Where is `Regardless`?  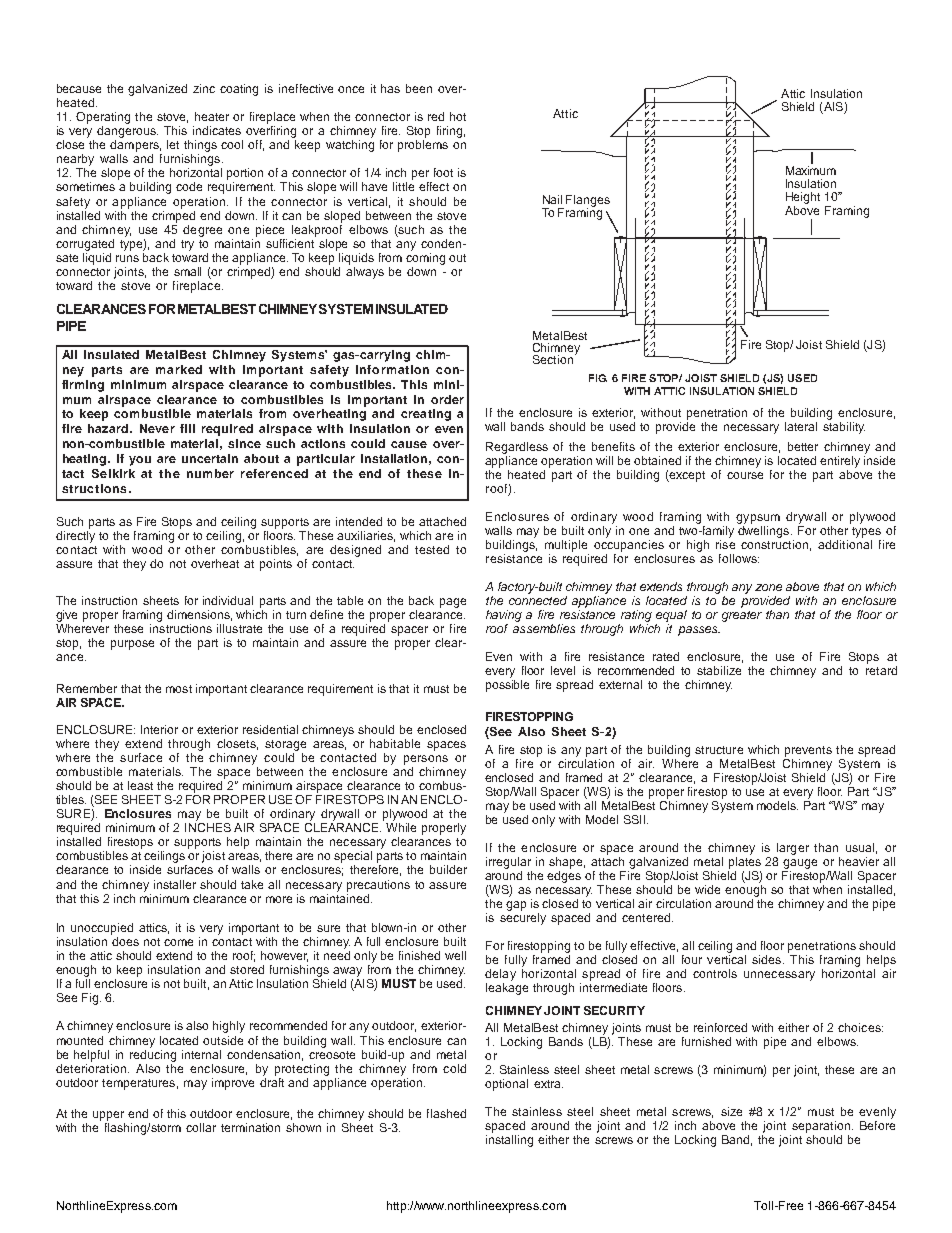 Regardless is located at coordinates (517, 448).
